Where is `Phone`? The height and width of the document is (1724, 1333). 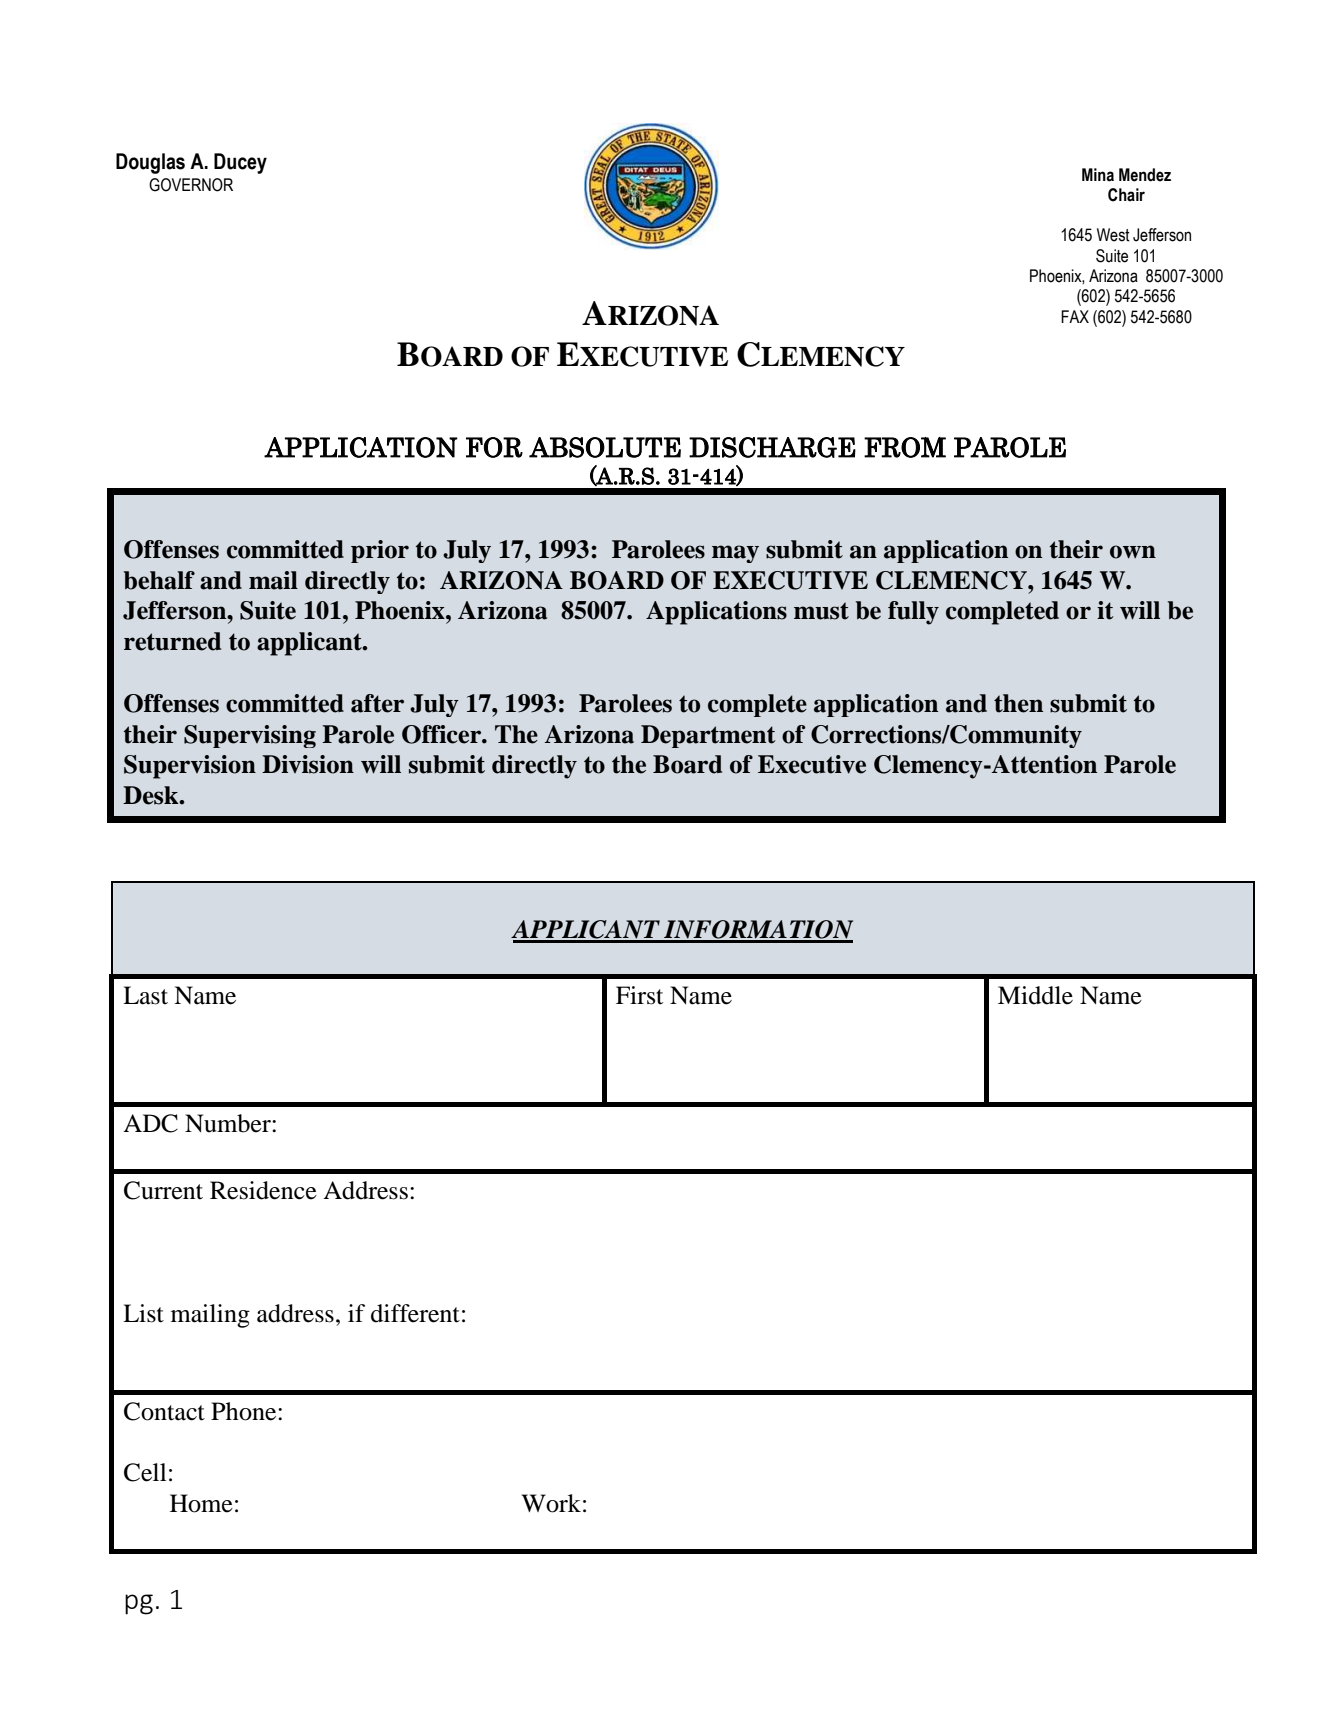 Phone is located at coordinates (245, 1411).
